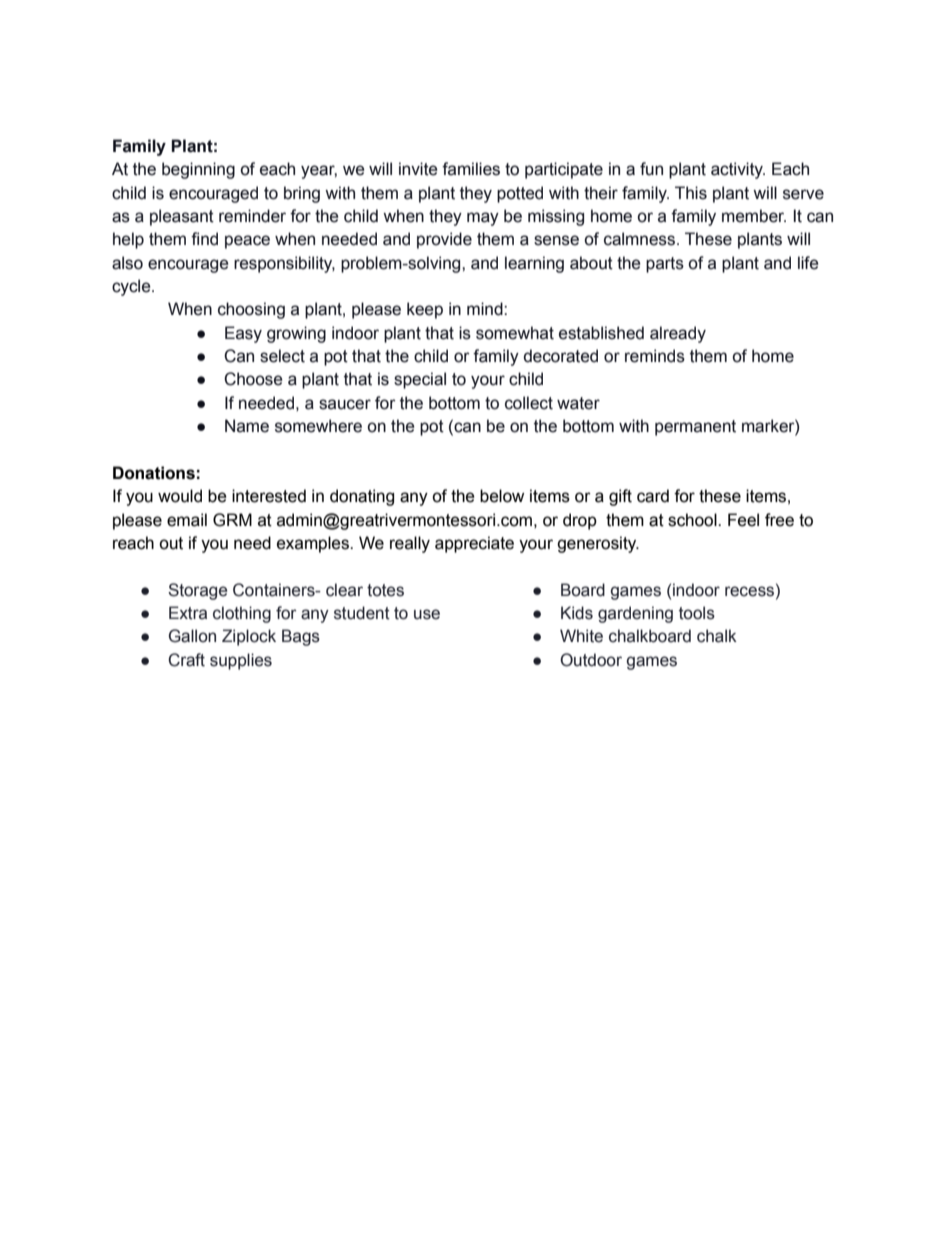  What do you see at coordinates (471, 169) in the screenshot?
I see `families` at bounding box center [471, 169].
